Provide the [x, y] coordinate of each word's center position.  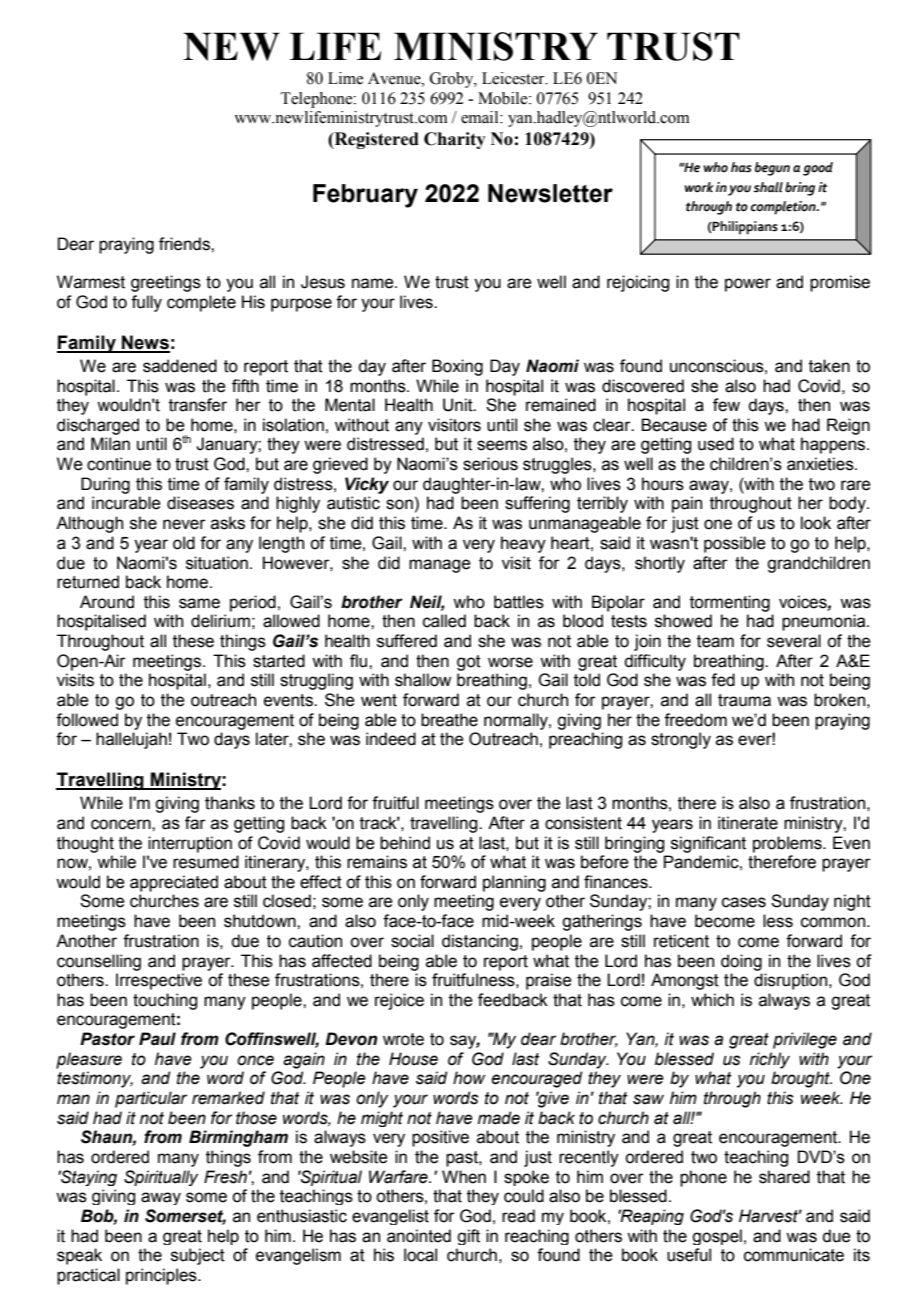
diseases [200, 503]
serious [490, 464]
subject [198, 1256]
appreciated [174, 883]
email [481, 117]
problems [788, 844]
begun [772, 169]
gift [468, 1237]
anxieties [821, 464]
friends [185, 244]
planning [514, 883]
